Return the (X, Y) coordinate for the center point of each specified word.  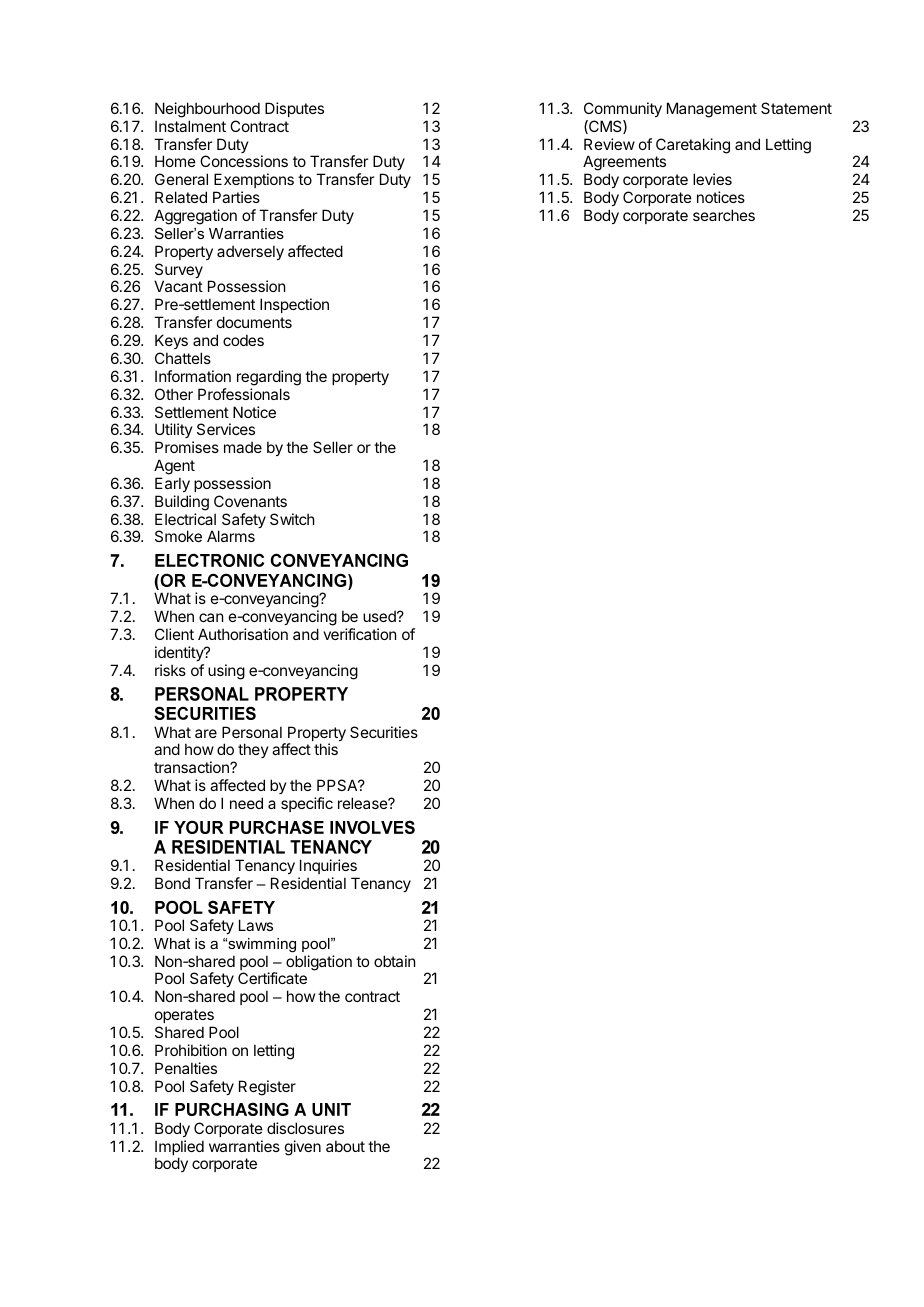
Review (609, 144)
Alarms (231, 536)
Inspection (294, 305)
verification (359, 634)
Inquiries (328, 866)
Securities (384, 732)
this (326, 749)
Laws (256, 925)
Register (267, 1088)
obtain (394, 961)
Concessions (244, 161)
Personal (252, 732)
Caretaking (693, 146)
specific (307, 804)
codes (243, 340)
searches (724, 215)
